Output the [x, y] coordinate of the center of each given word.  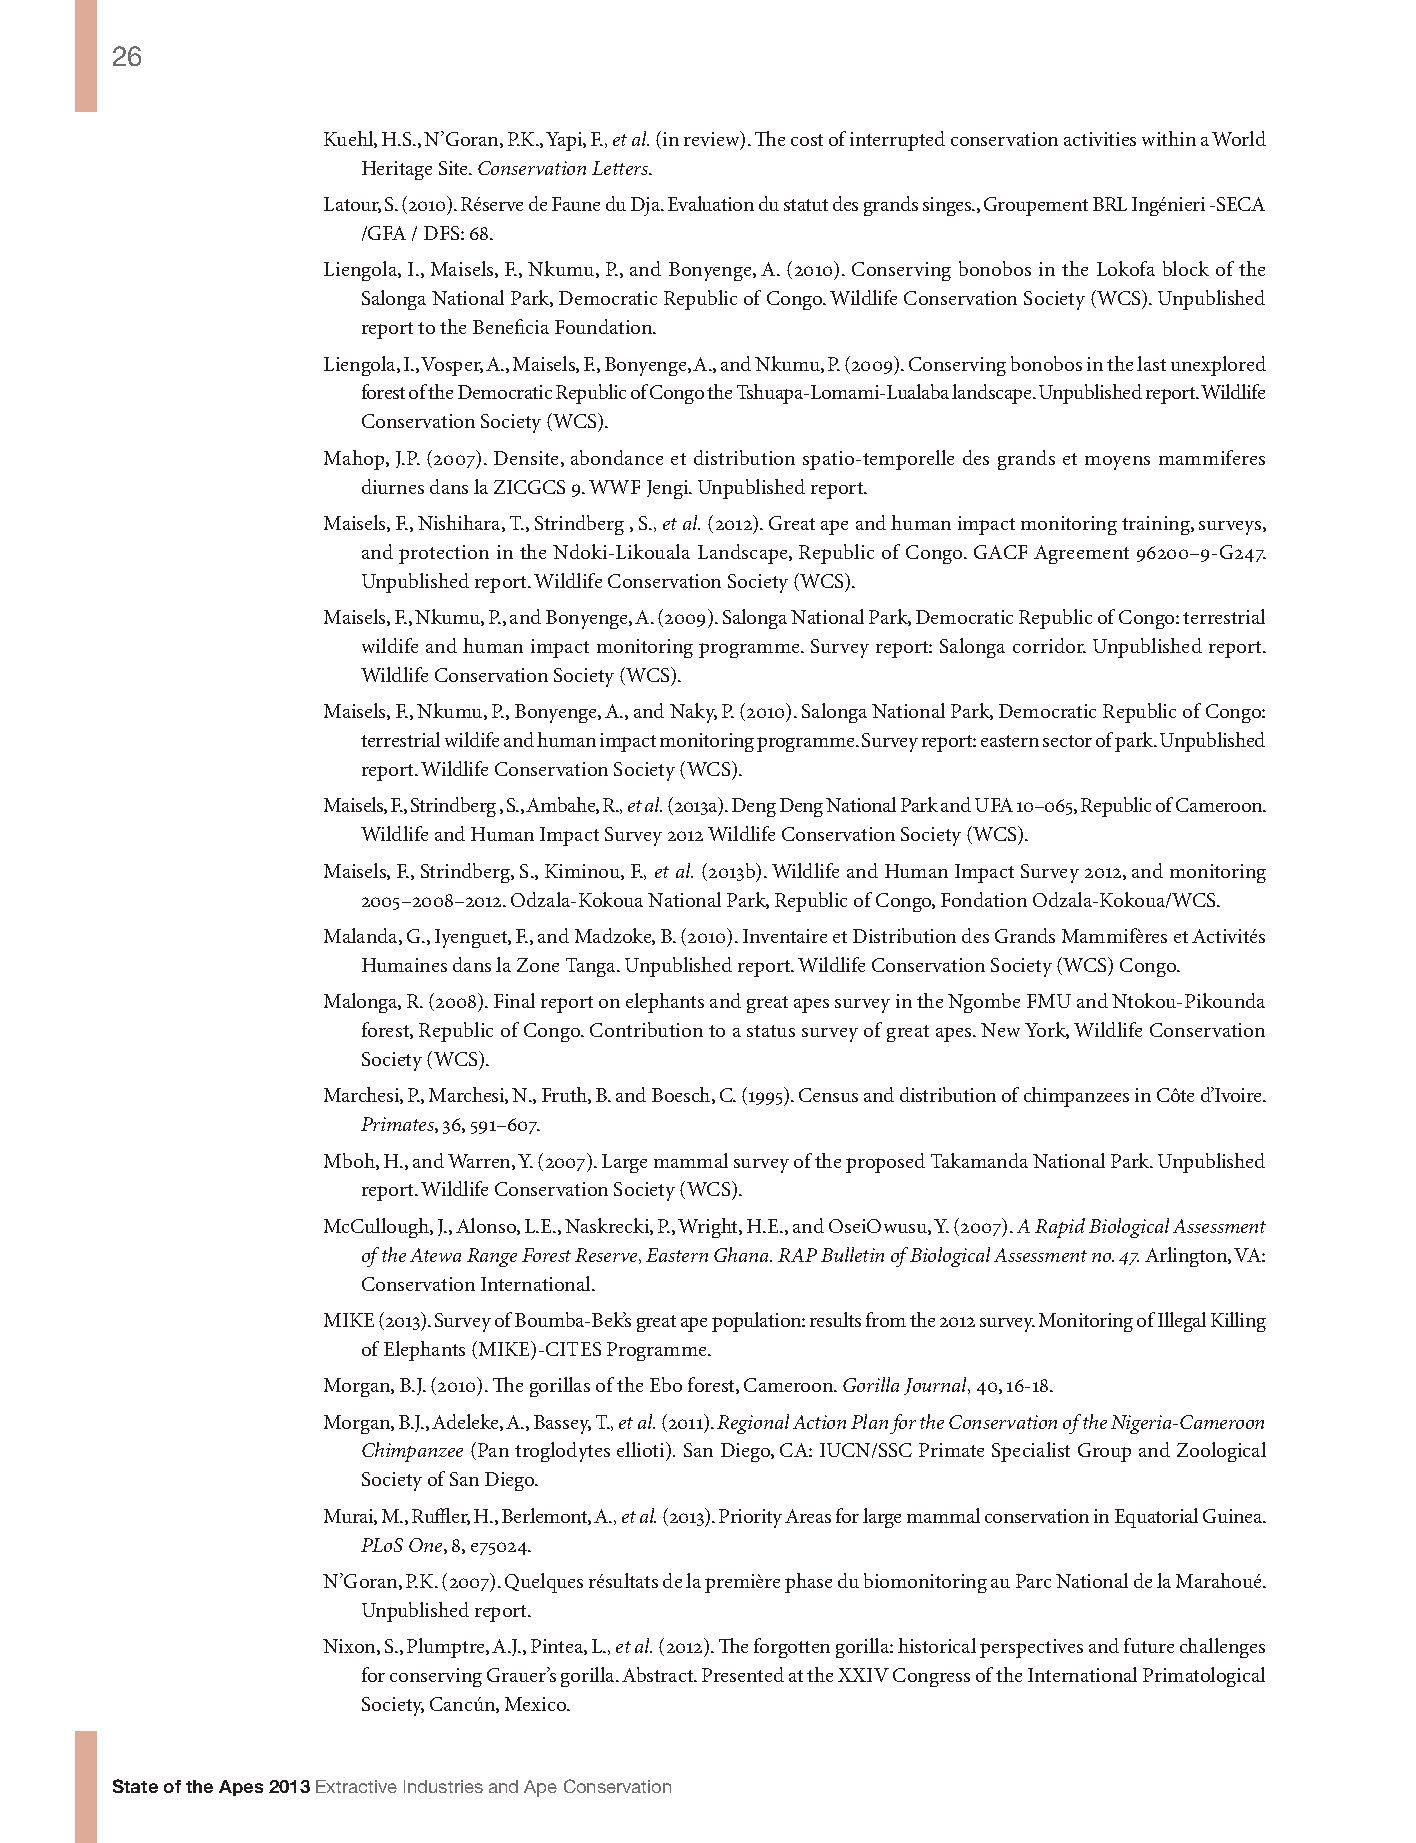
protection [444, 554]
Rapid [1060, 1228]
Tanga [592, 967]
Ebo [666, 1384]
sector [1067, 741]
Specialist [1031, 1452]
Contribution [646, 1029]
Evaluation [711, 203]
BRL [1110, 204]
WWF [614, 487]
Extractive [356, 1786]
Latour [352, 205]
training [1157, 525]
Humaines [404, 965]
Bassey [562, 1424]
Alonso [487, 1226]
